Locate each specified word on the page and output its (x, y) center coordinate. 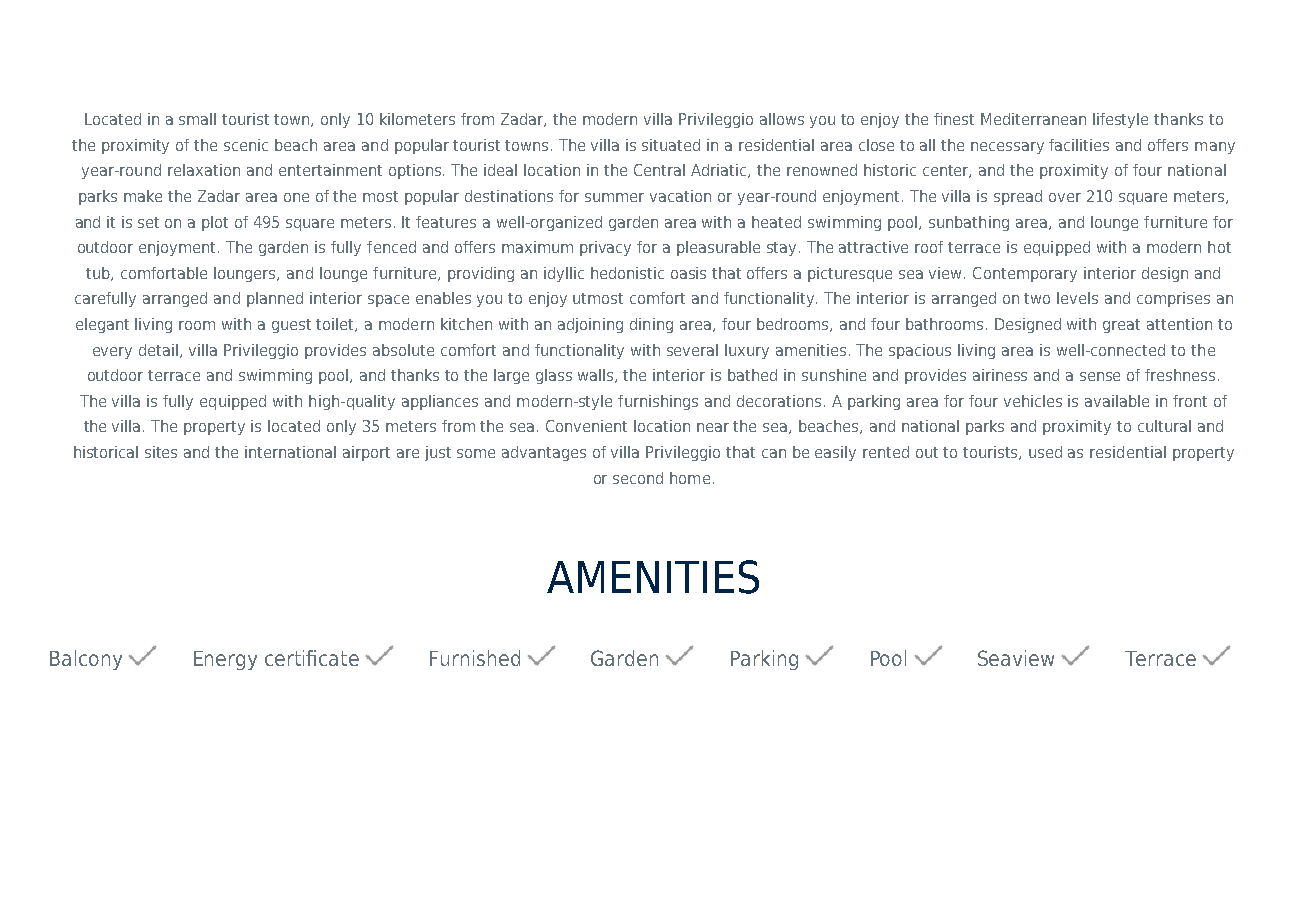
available (1117, 401)
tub (99, 274)
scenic (246, 145)
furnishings (658, 402)
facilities (1079, 145)
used (1045, 452)
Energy (225, 660)
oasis (688, 273)
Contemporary (1025, 274)
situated (671, 145)
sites (161, 452)
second (638, 478)
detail (160, 351)
